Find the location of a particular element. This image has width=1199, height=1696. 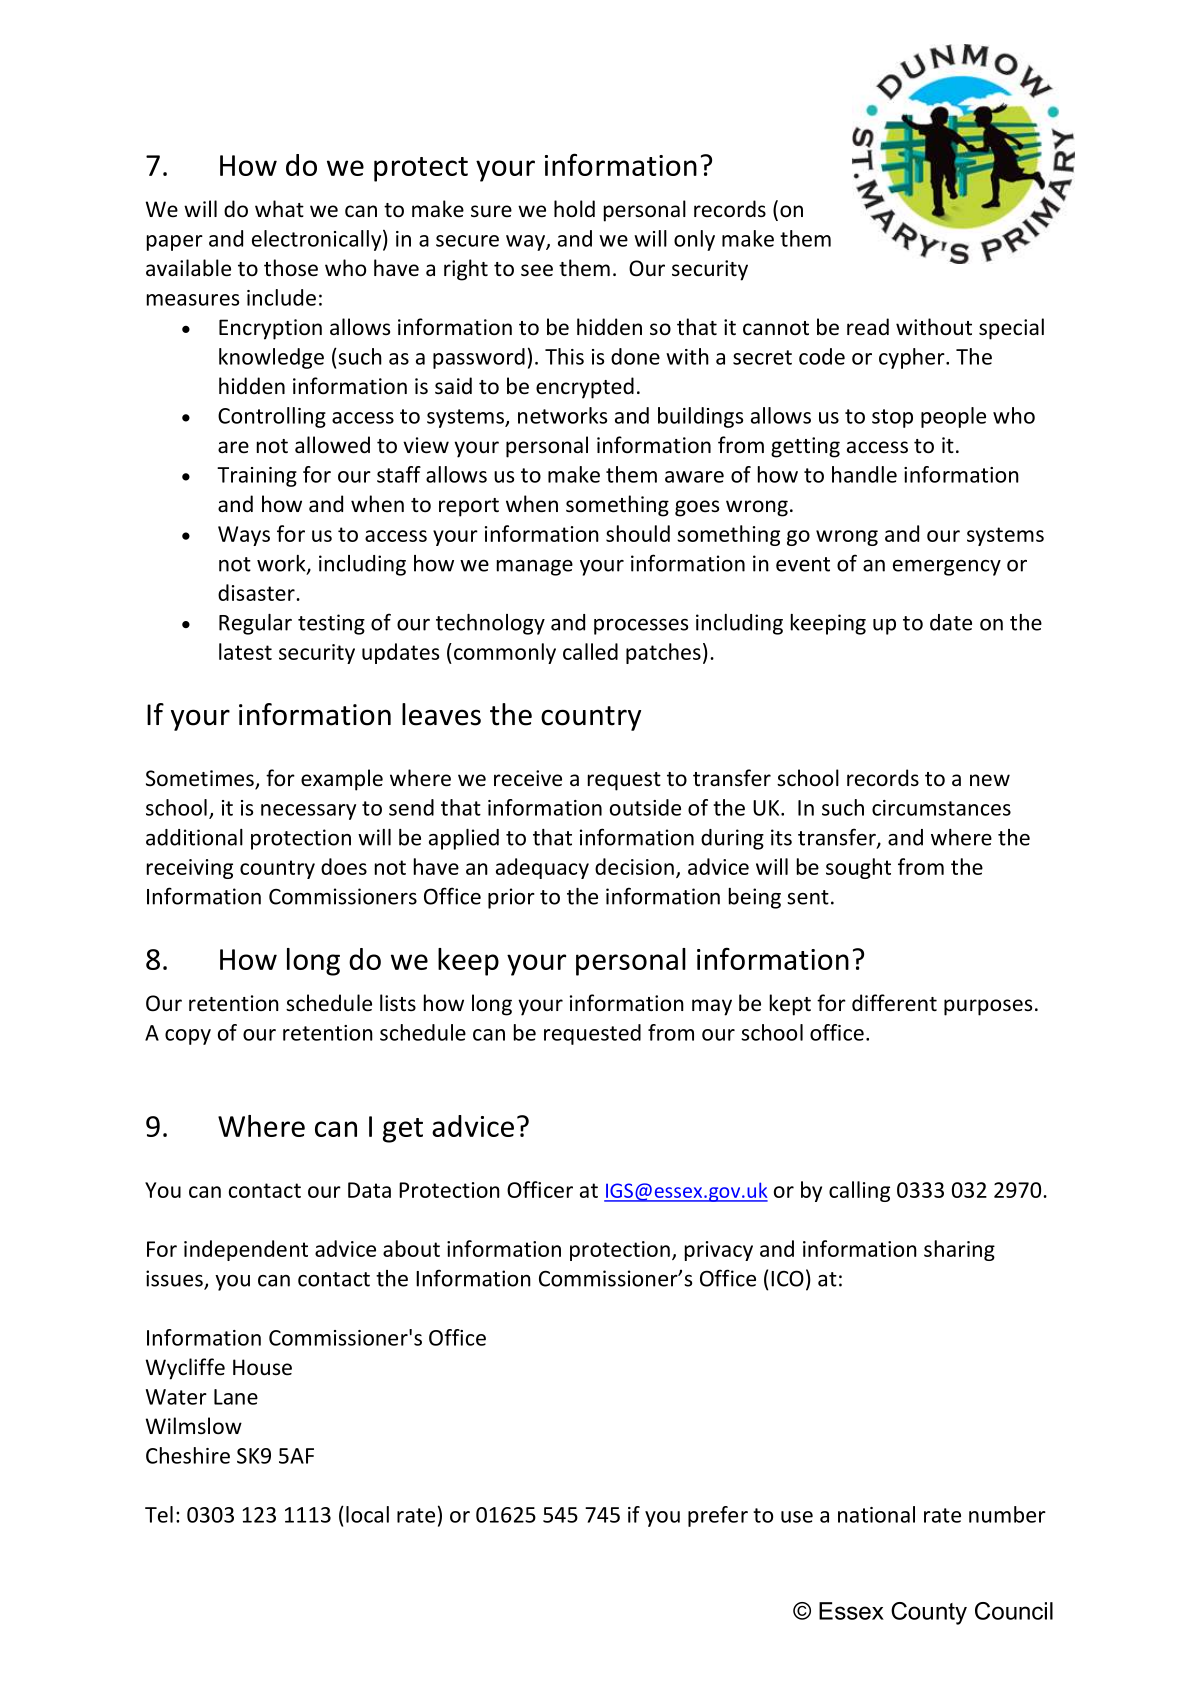

may is located at coordinates (712, 1007).
